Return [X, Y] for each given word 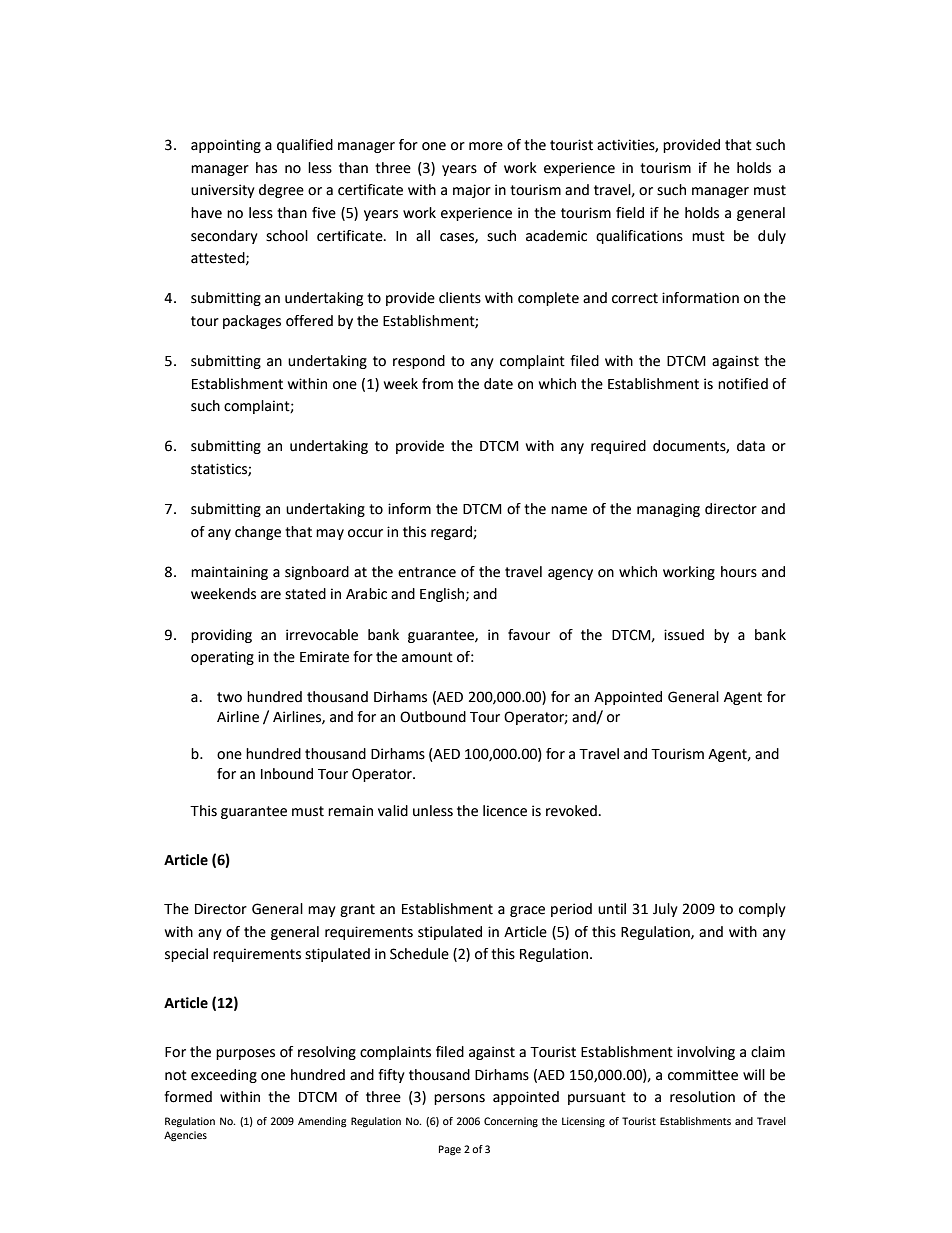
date [498, 384]
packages [252, 322]
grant [357, 910]
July [665, 910]
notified [743, 384]
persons [459, 1099]
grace [527, 911]
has [266, 168]
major [472, 191]
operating [222, 658]
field [630, 213]
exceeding [224, 1076]
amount [427, 657]
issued [684, 635]
